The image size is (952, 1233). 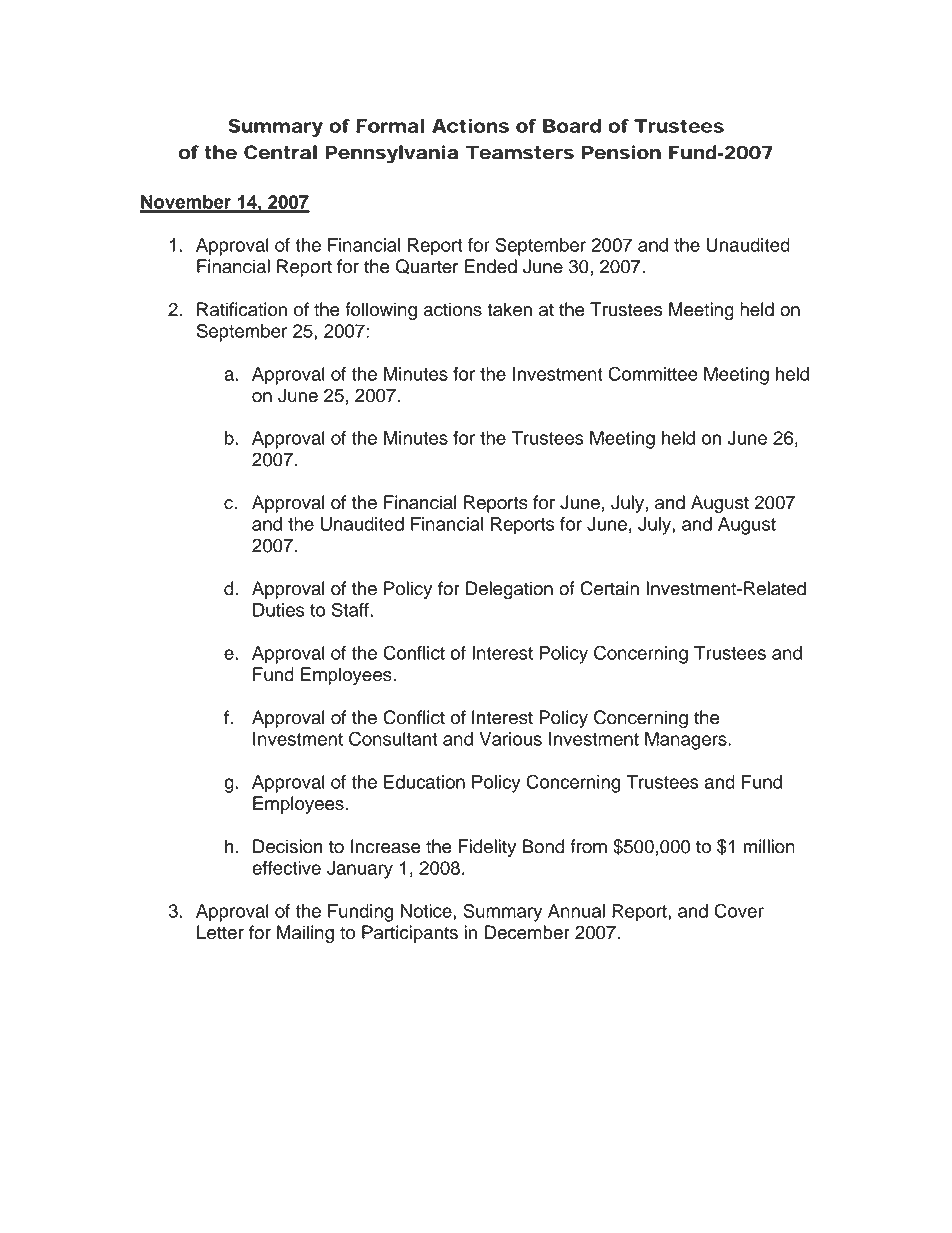 I want to click on taken, so click(x=509, y=309).
